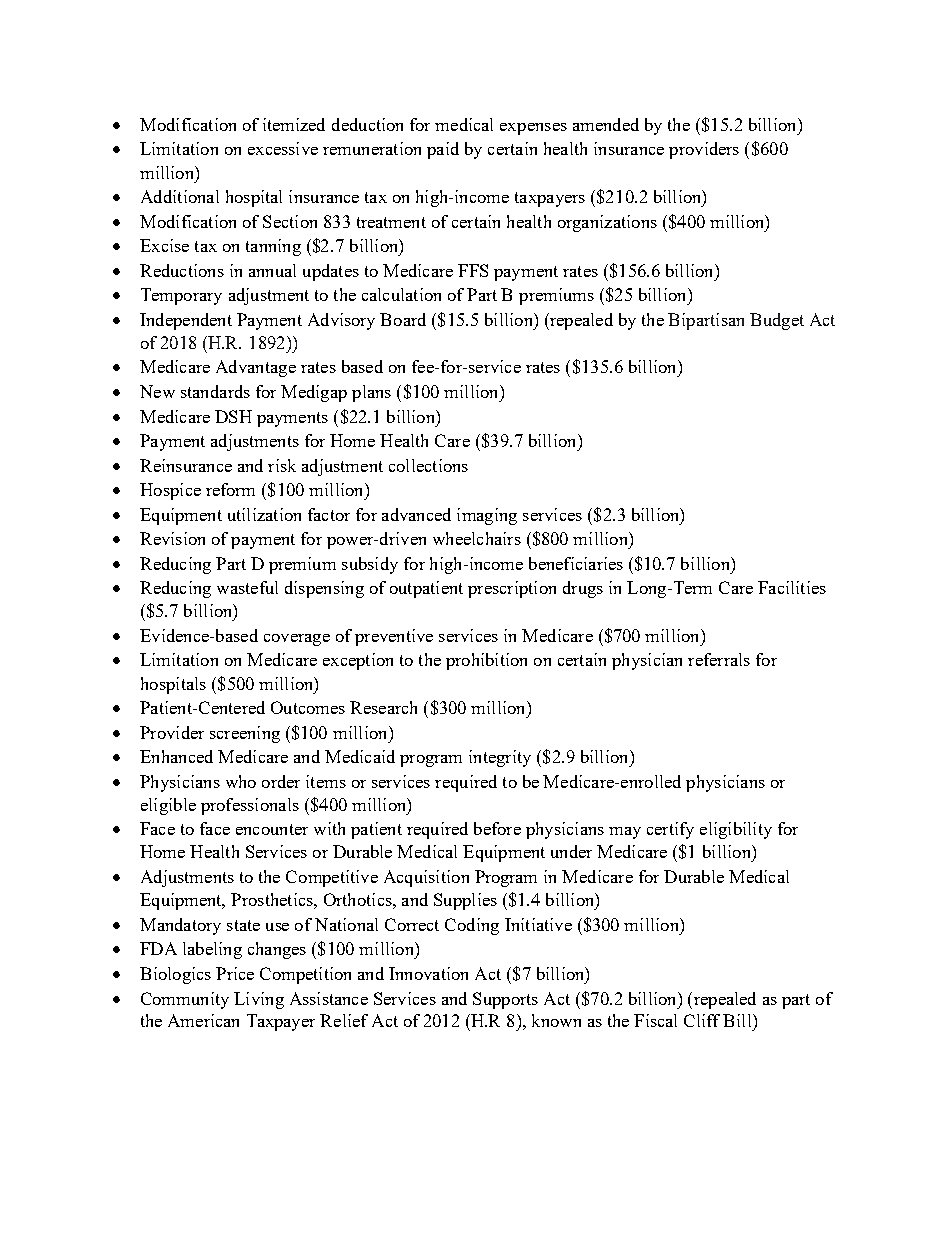 The image size is (952, 1233). What do you see at coordinates (283, 148) in the image?
I see `excessive` at bounding box center [283, 148].
